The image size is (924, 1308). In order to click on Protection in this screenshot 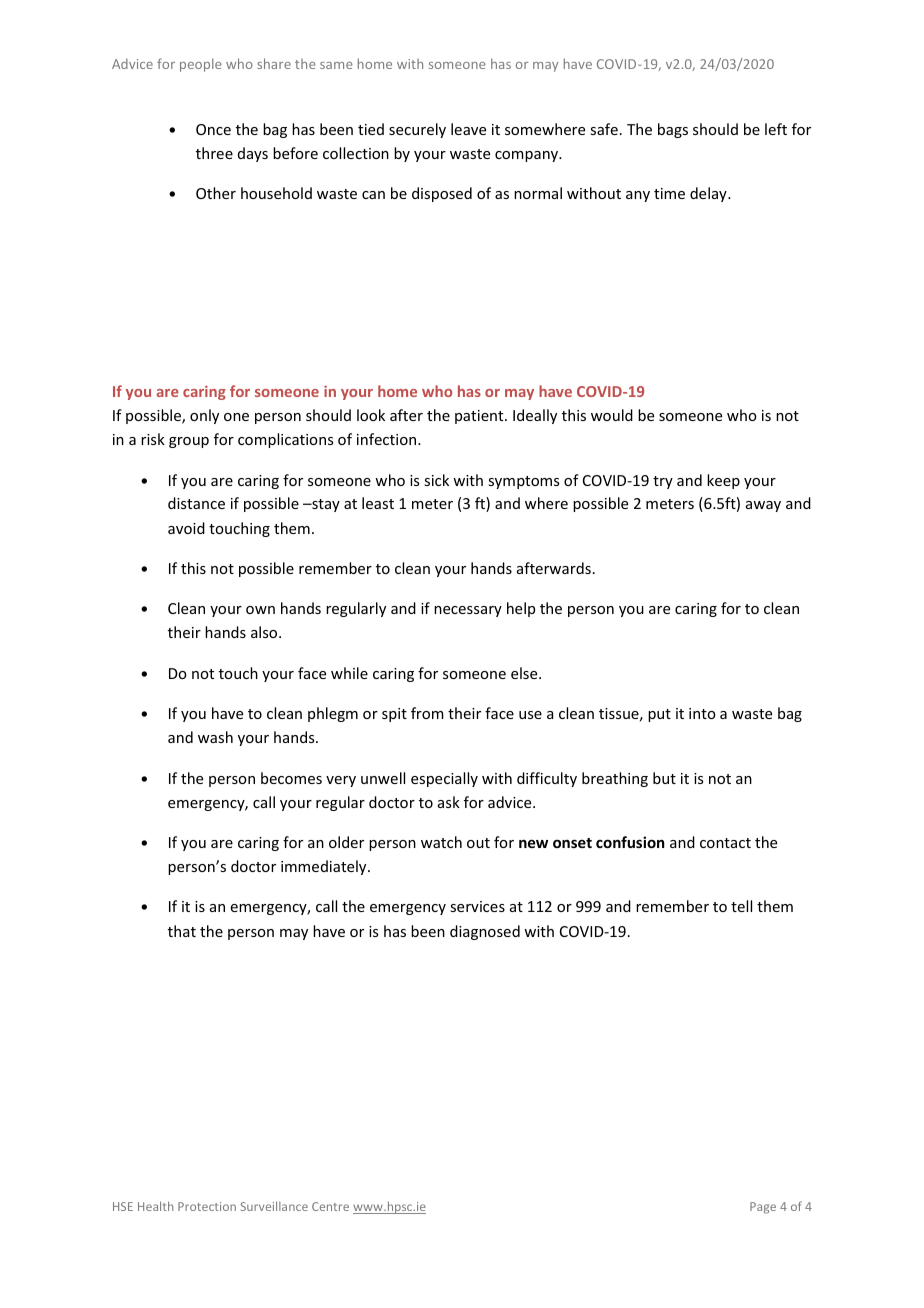, I will do `click(207, 1206)`.
